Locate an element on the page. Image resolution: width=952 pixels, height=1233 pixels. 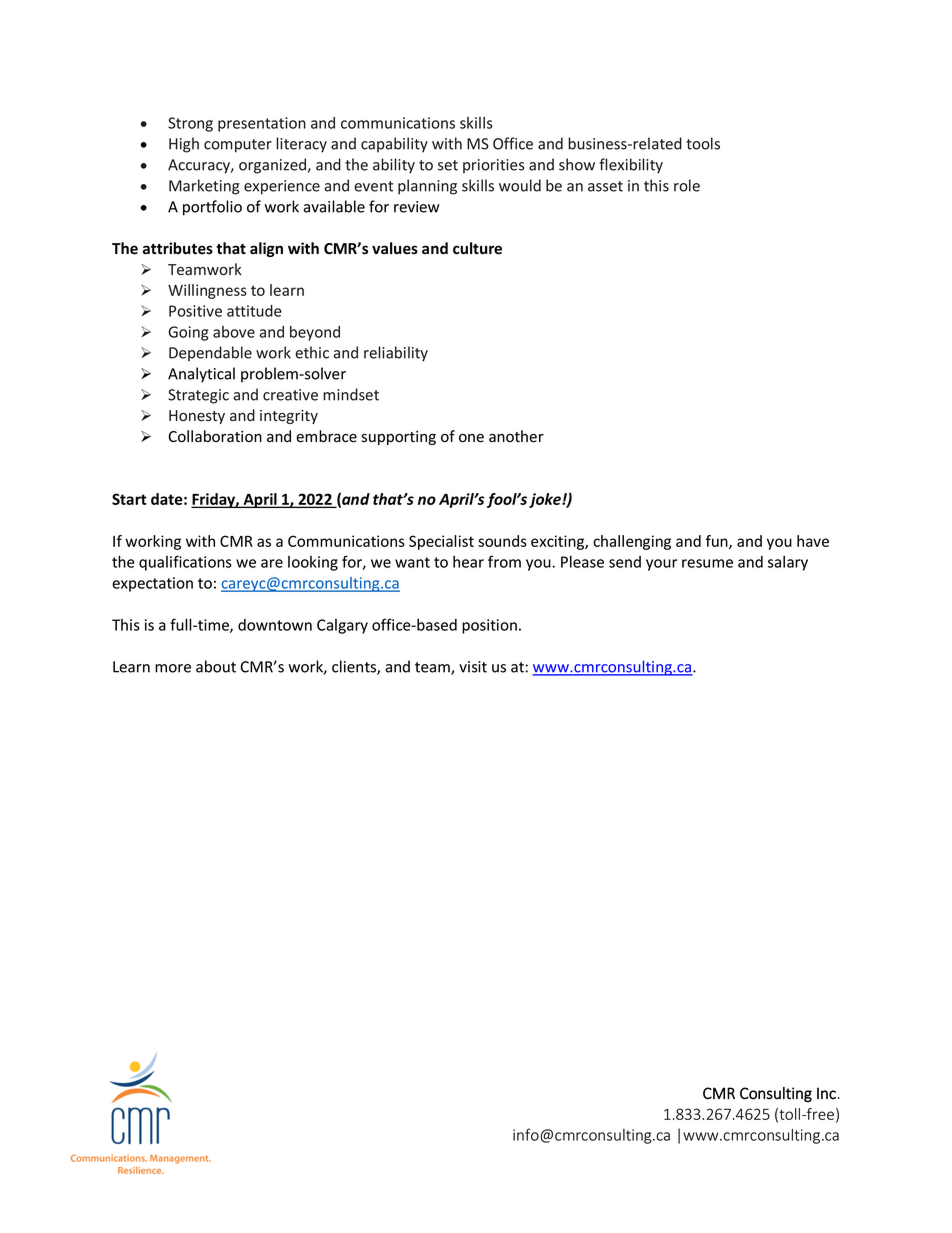
computer is located at coordinates (238, 146).
